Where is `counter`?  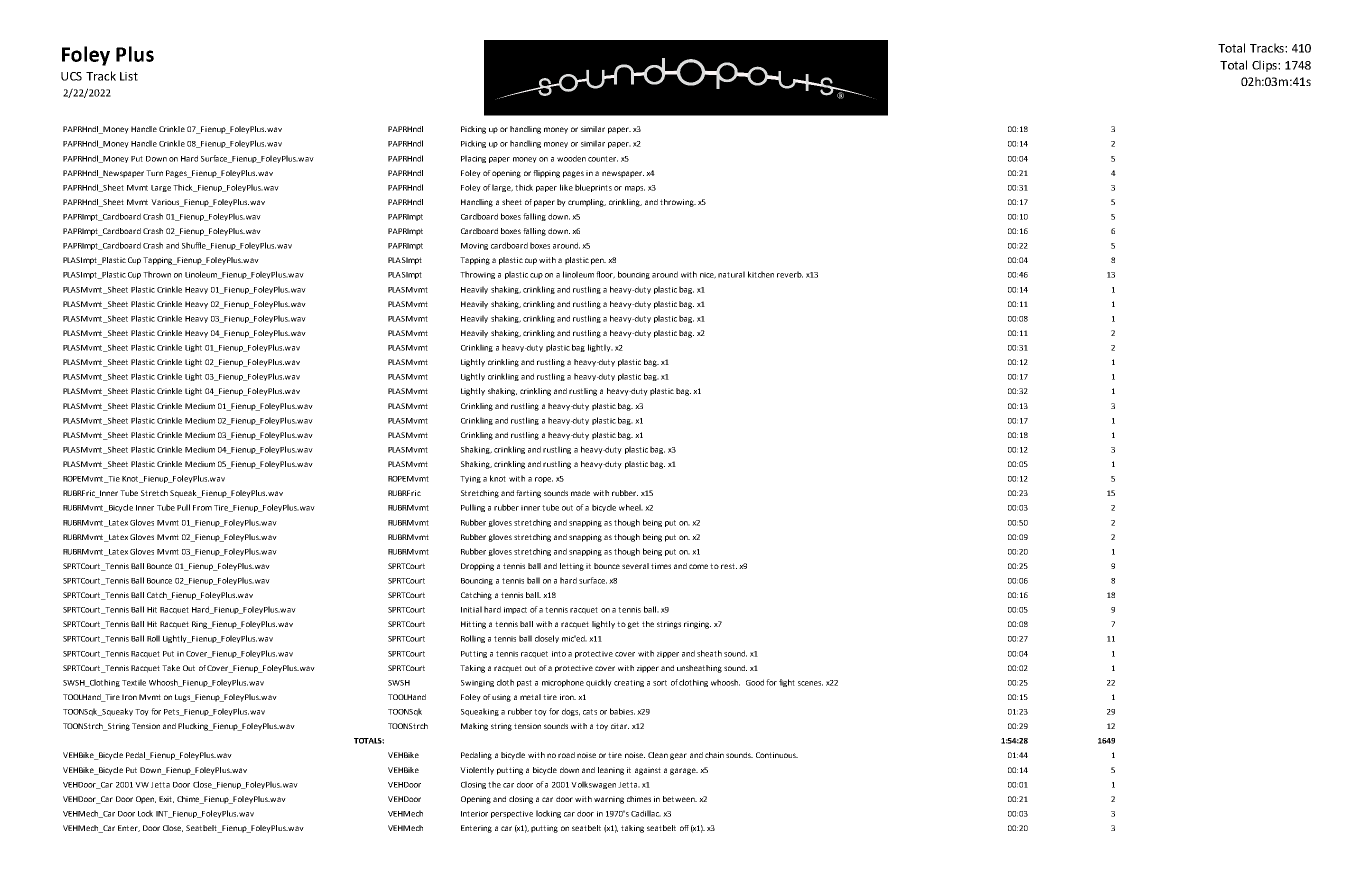
counter is located at coordinates (603, 159).
